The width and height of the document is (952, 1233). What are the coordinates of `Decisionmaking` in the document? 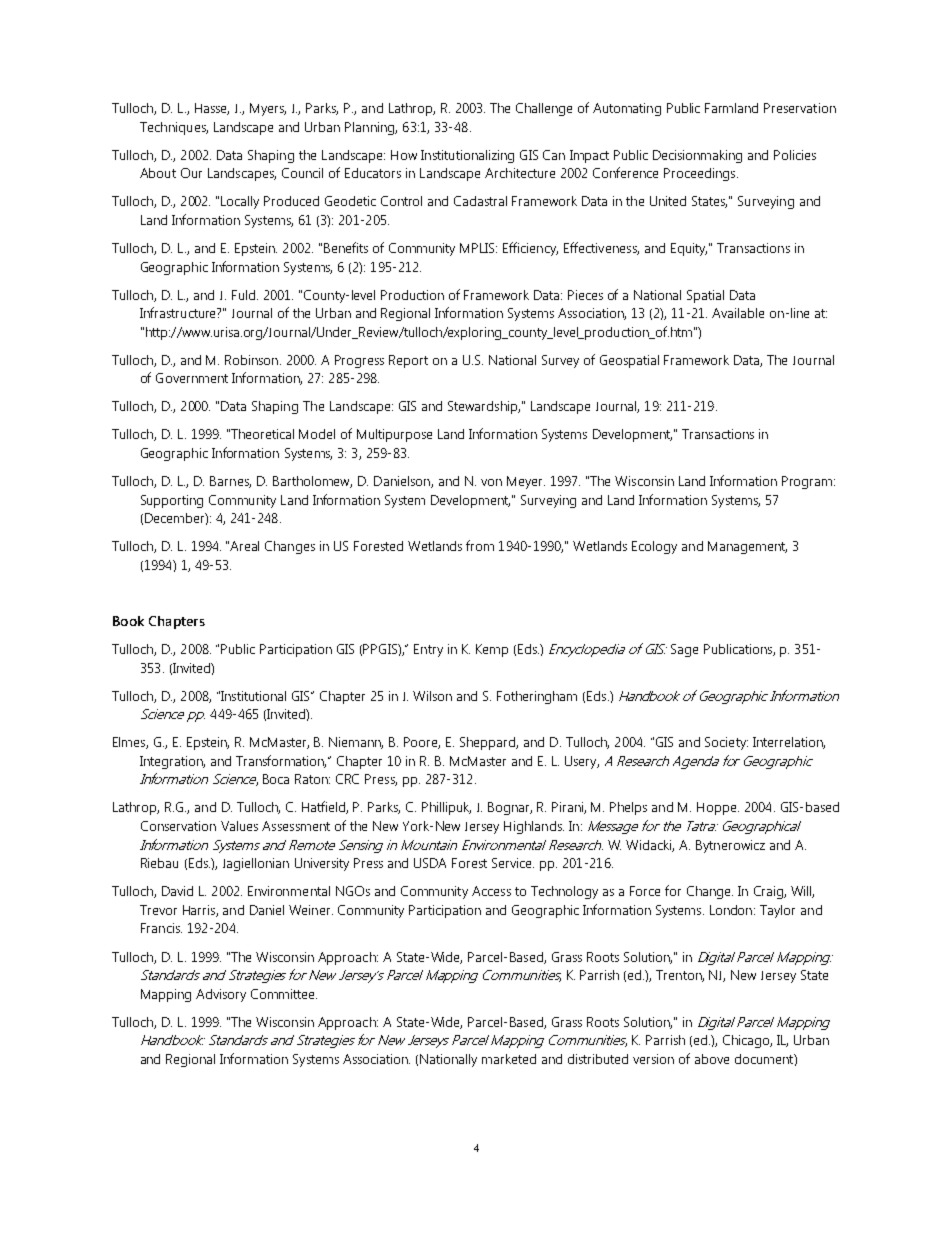 It's located at (697, 156).
